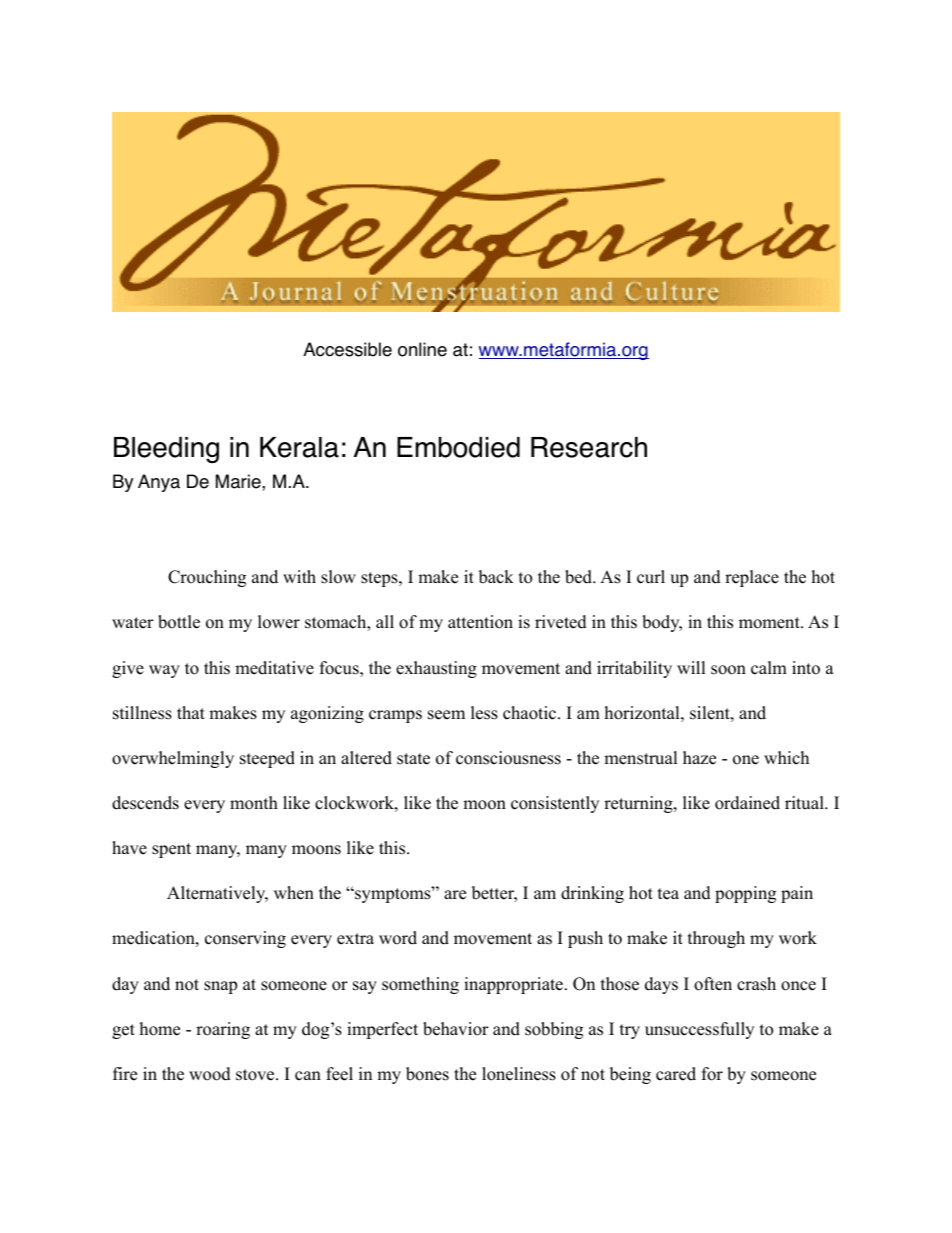 The height and width of the screenshot is (1233, 952). Describe the element at coordinates (210, 1074) in the screenshot. I see `wood` at that location.
